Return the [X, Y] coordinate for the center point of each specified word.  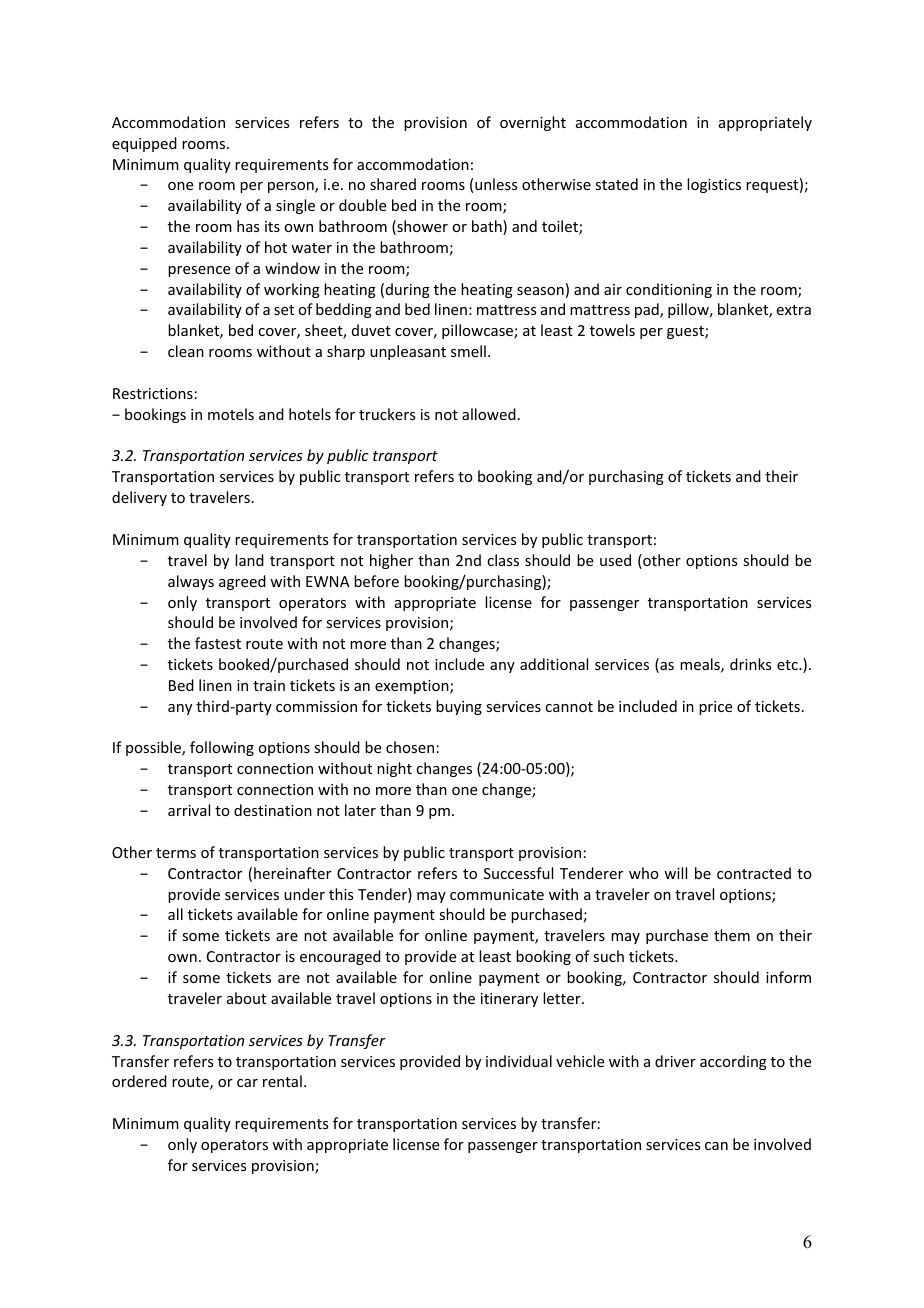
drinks [750, 664]
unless [496, 184]
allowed [489, 414]
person [292, 187]
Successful [518, 873]
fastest [218, 643]
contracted [754, 873]
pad [648, 310]
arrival [189, 810]
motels [231, 414]
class [503, 560]
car [247, 1083]
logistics [714, 185]
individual [519, 1061]
